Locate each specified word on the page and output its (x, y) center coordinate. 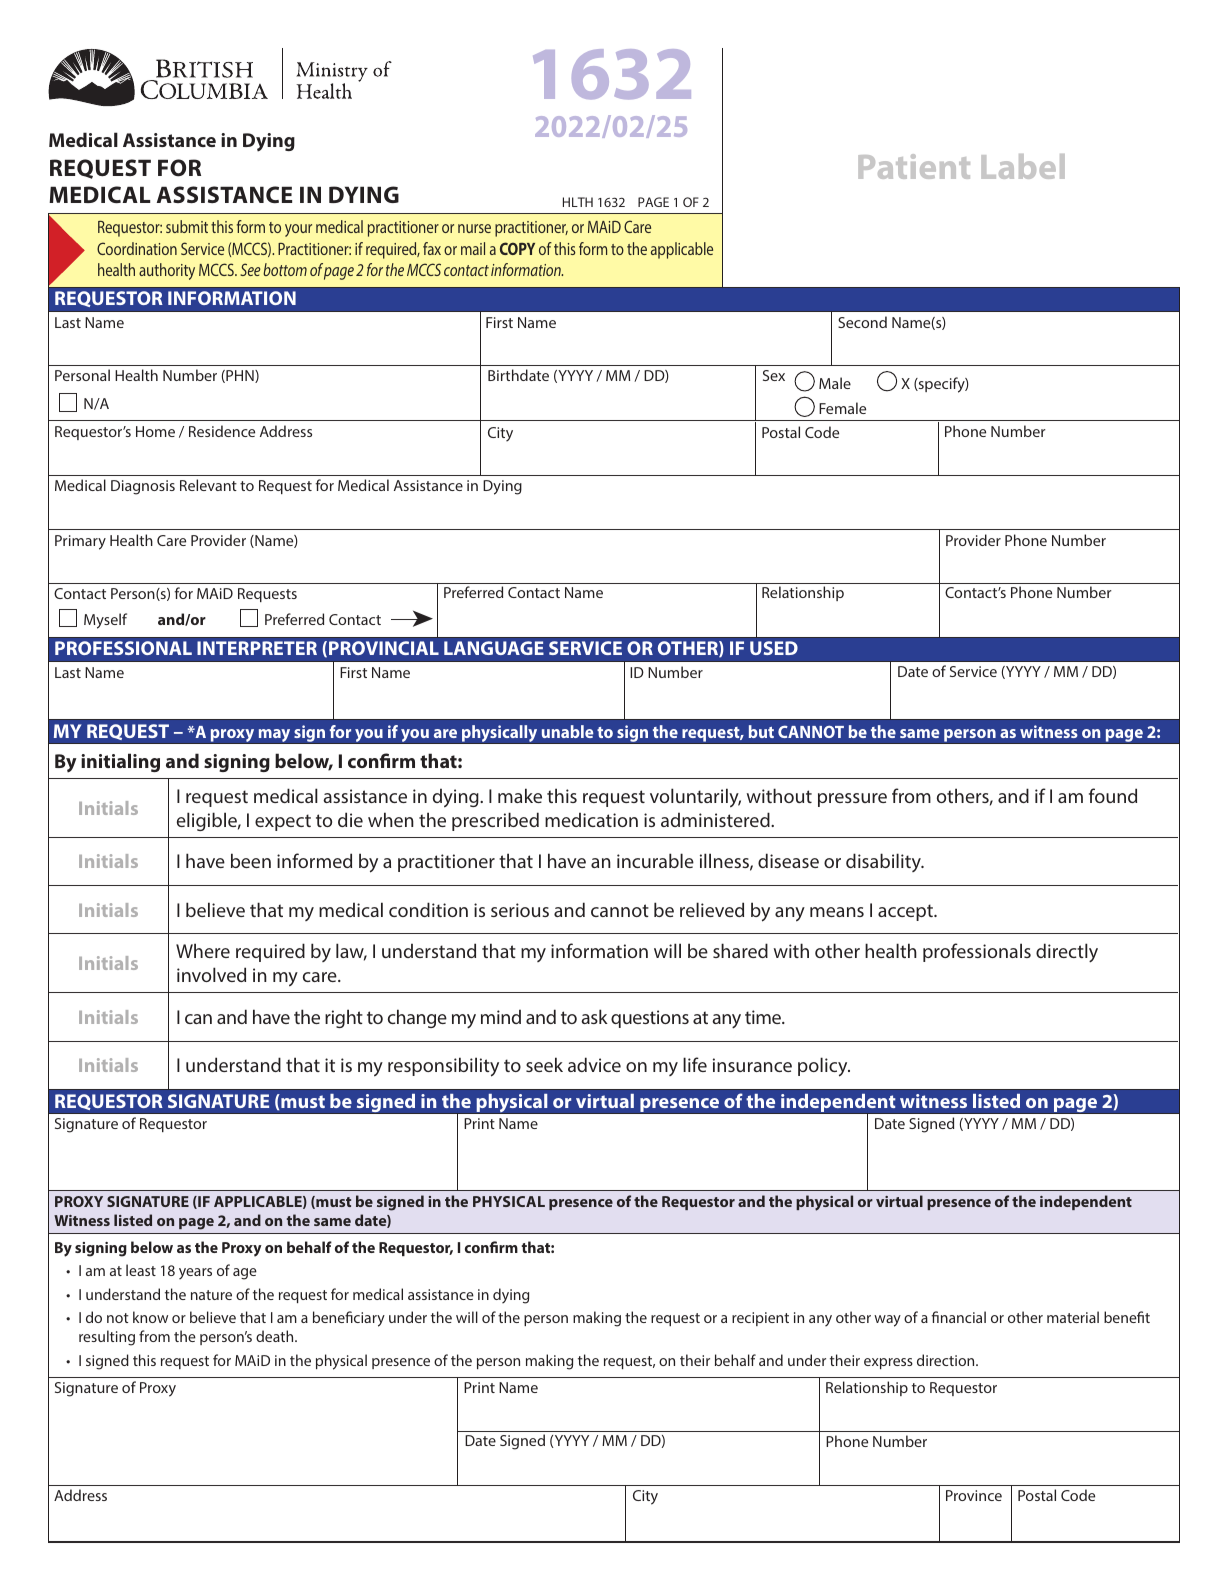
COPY (517, 248)
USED (774, 648)
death (276, 1336)
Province (974, 1495)
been (251, 860)
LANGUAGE (494, 648)
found (1113, 795)
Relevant (208, 485)
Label (1023, 166)
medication (591, 819)
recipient (760, 1319)
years (195, 1273)
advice (594, 1064)
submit (187, 226)
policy (824, 1067)
